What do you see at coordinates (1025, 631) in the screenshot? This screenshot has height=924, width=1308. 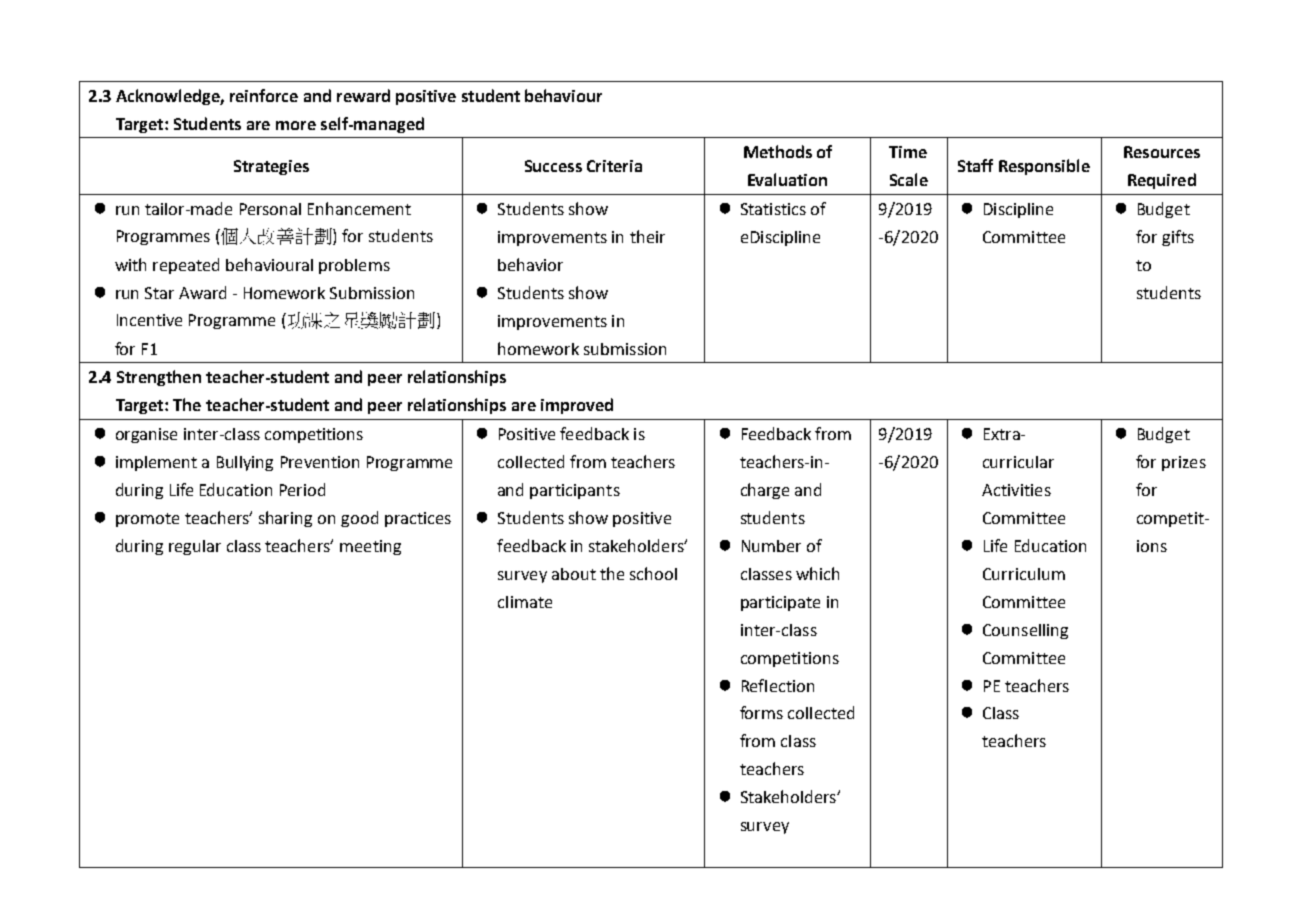 I see `Counselling` at bounding box center [1025, 631].
